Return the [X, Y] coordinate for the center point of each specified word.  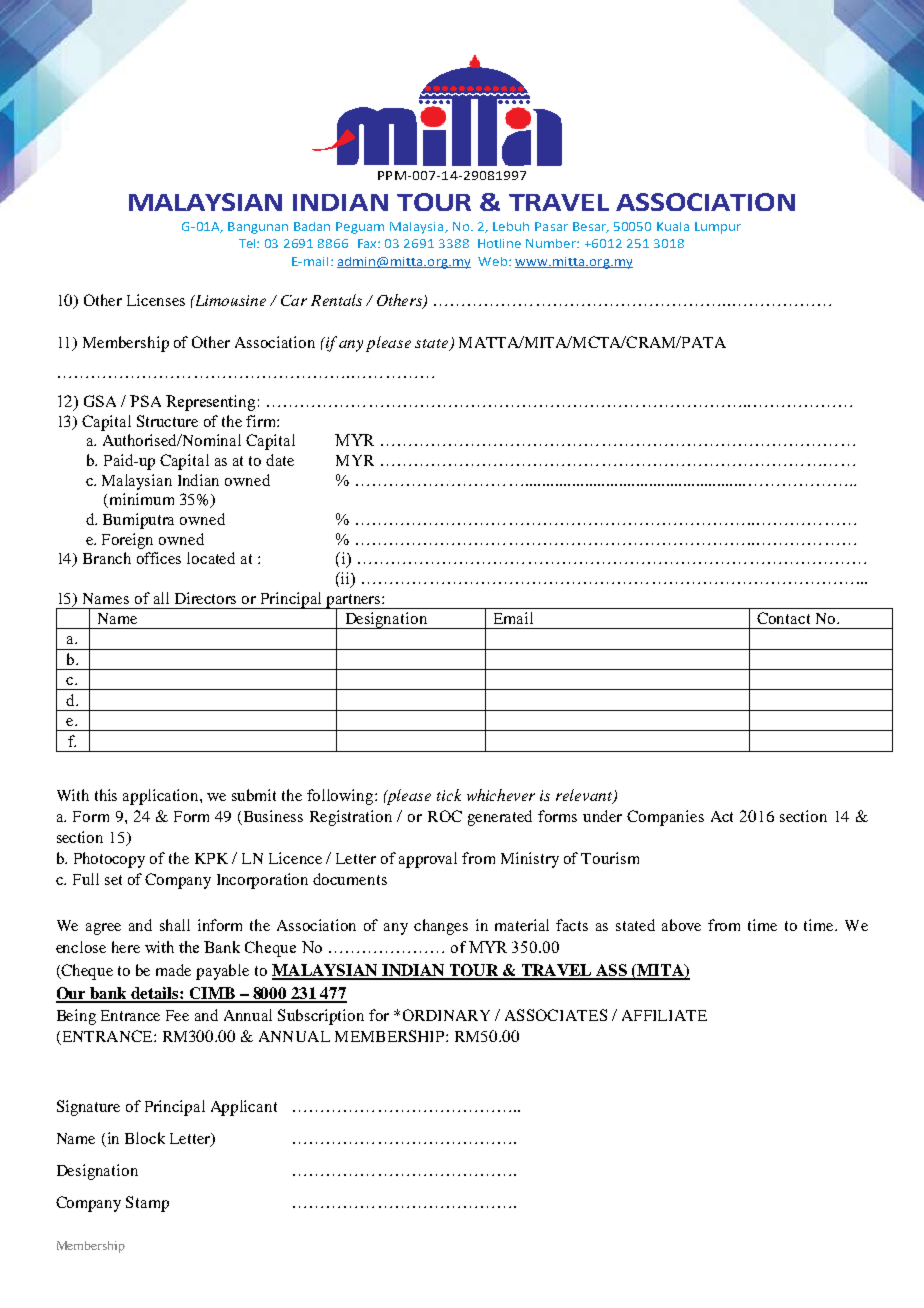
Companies [665, 818]
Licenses [156, 300]
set [113, 880]
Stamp [147, 1204]
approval [428, 860]
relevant [585, 796]
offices [159, 558]
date [280, 460]
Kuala [673, 226]
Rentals [336, 300]
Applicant [244, 1108]
